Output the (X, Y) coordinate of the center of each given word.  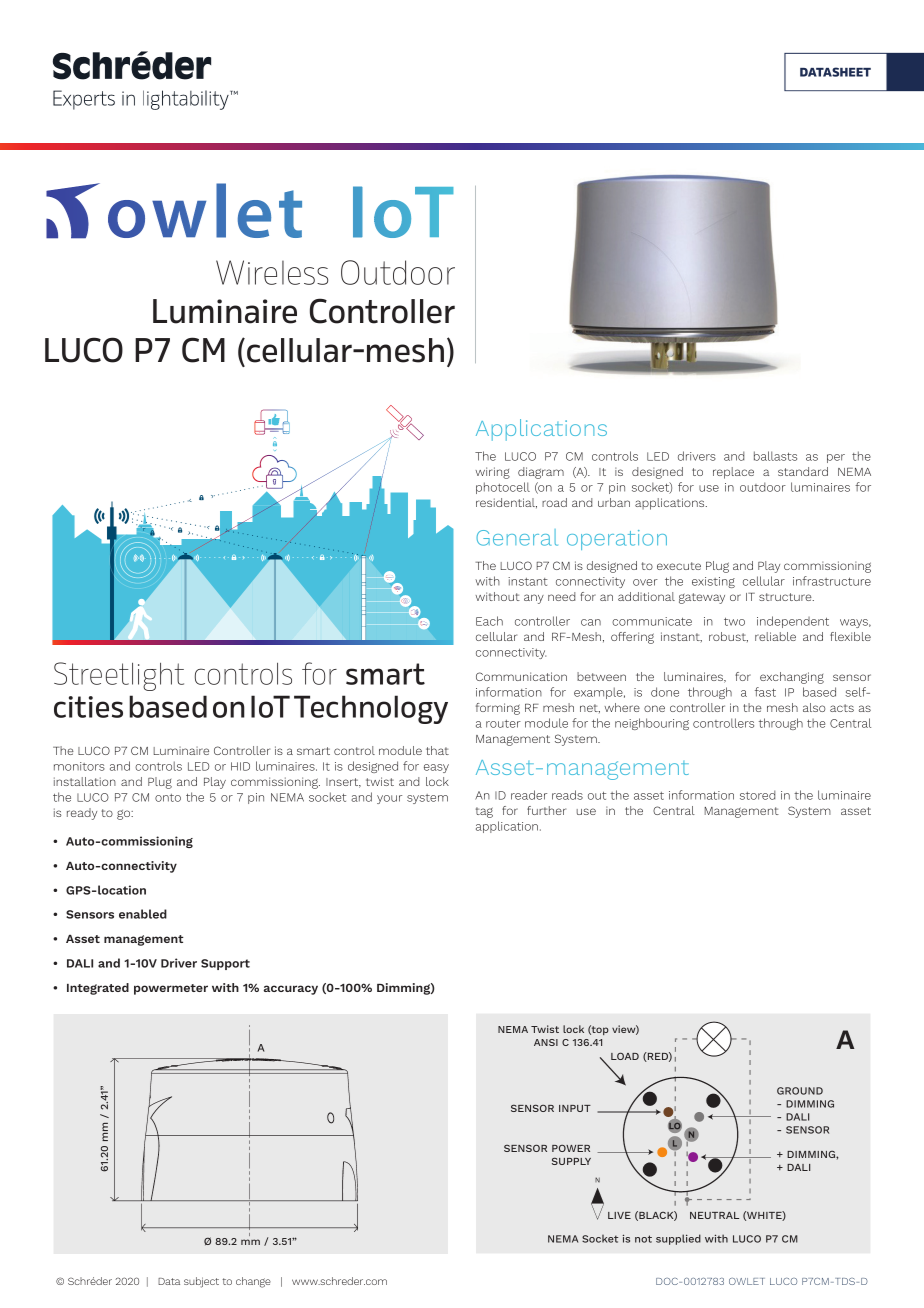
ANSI (546, 1042)
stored (757, 795)
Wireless (272, 272)
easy (436, 768)
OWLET (747, 1281)
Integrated (98, 989)
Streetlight (119, 676)
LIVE (619, 1215)
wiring (492, 473)
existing (713, 582)
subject (201, 1282)
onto (168, 798)
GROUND (800, 1091)
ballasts (775, 456)
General (517, 537)
